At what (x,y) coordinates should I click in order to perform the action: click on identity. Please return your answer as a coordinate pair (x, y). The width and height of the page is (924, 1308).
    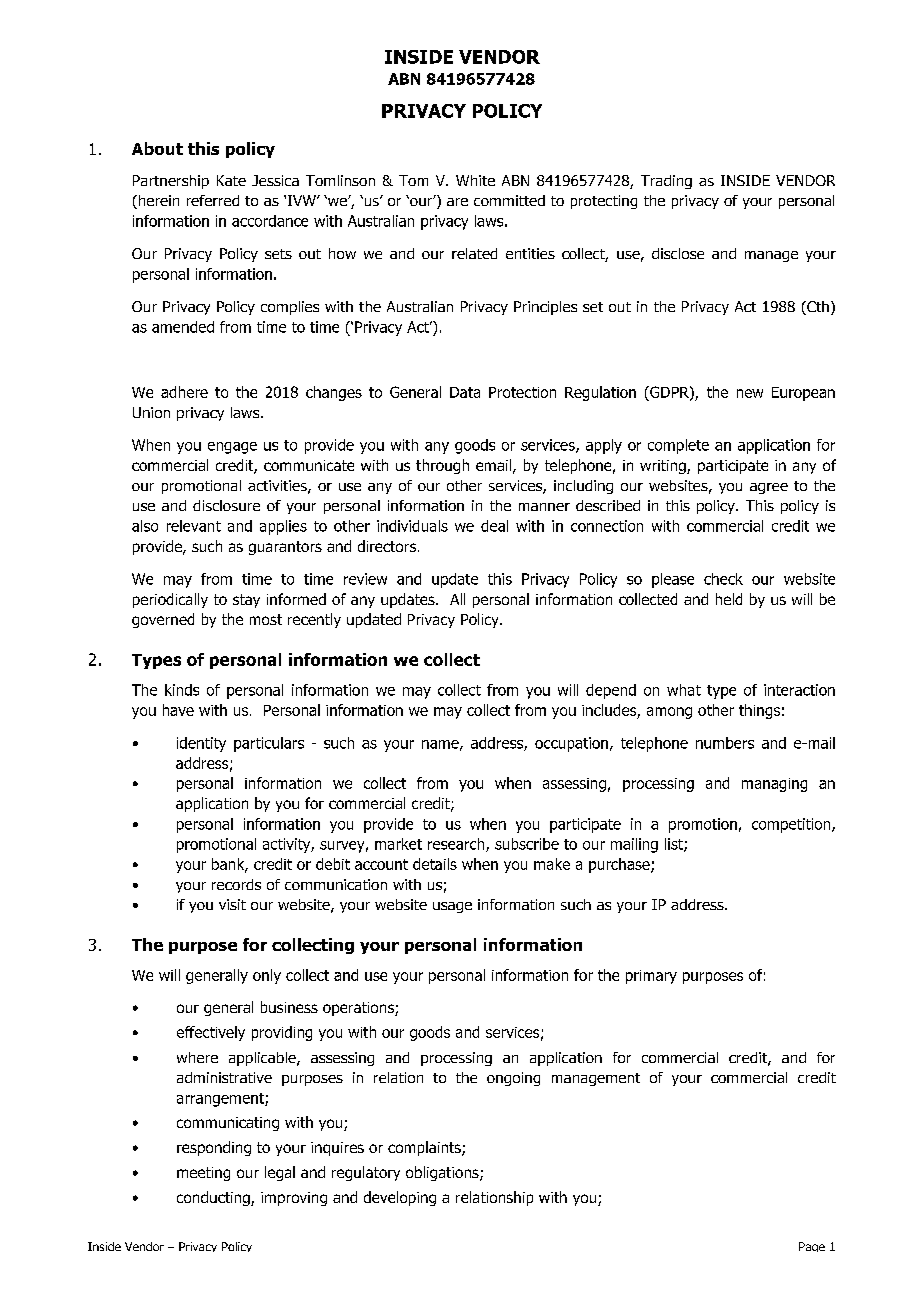
    Looking at the image, I should click on (201, 744).
